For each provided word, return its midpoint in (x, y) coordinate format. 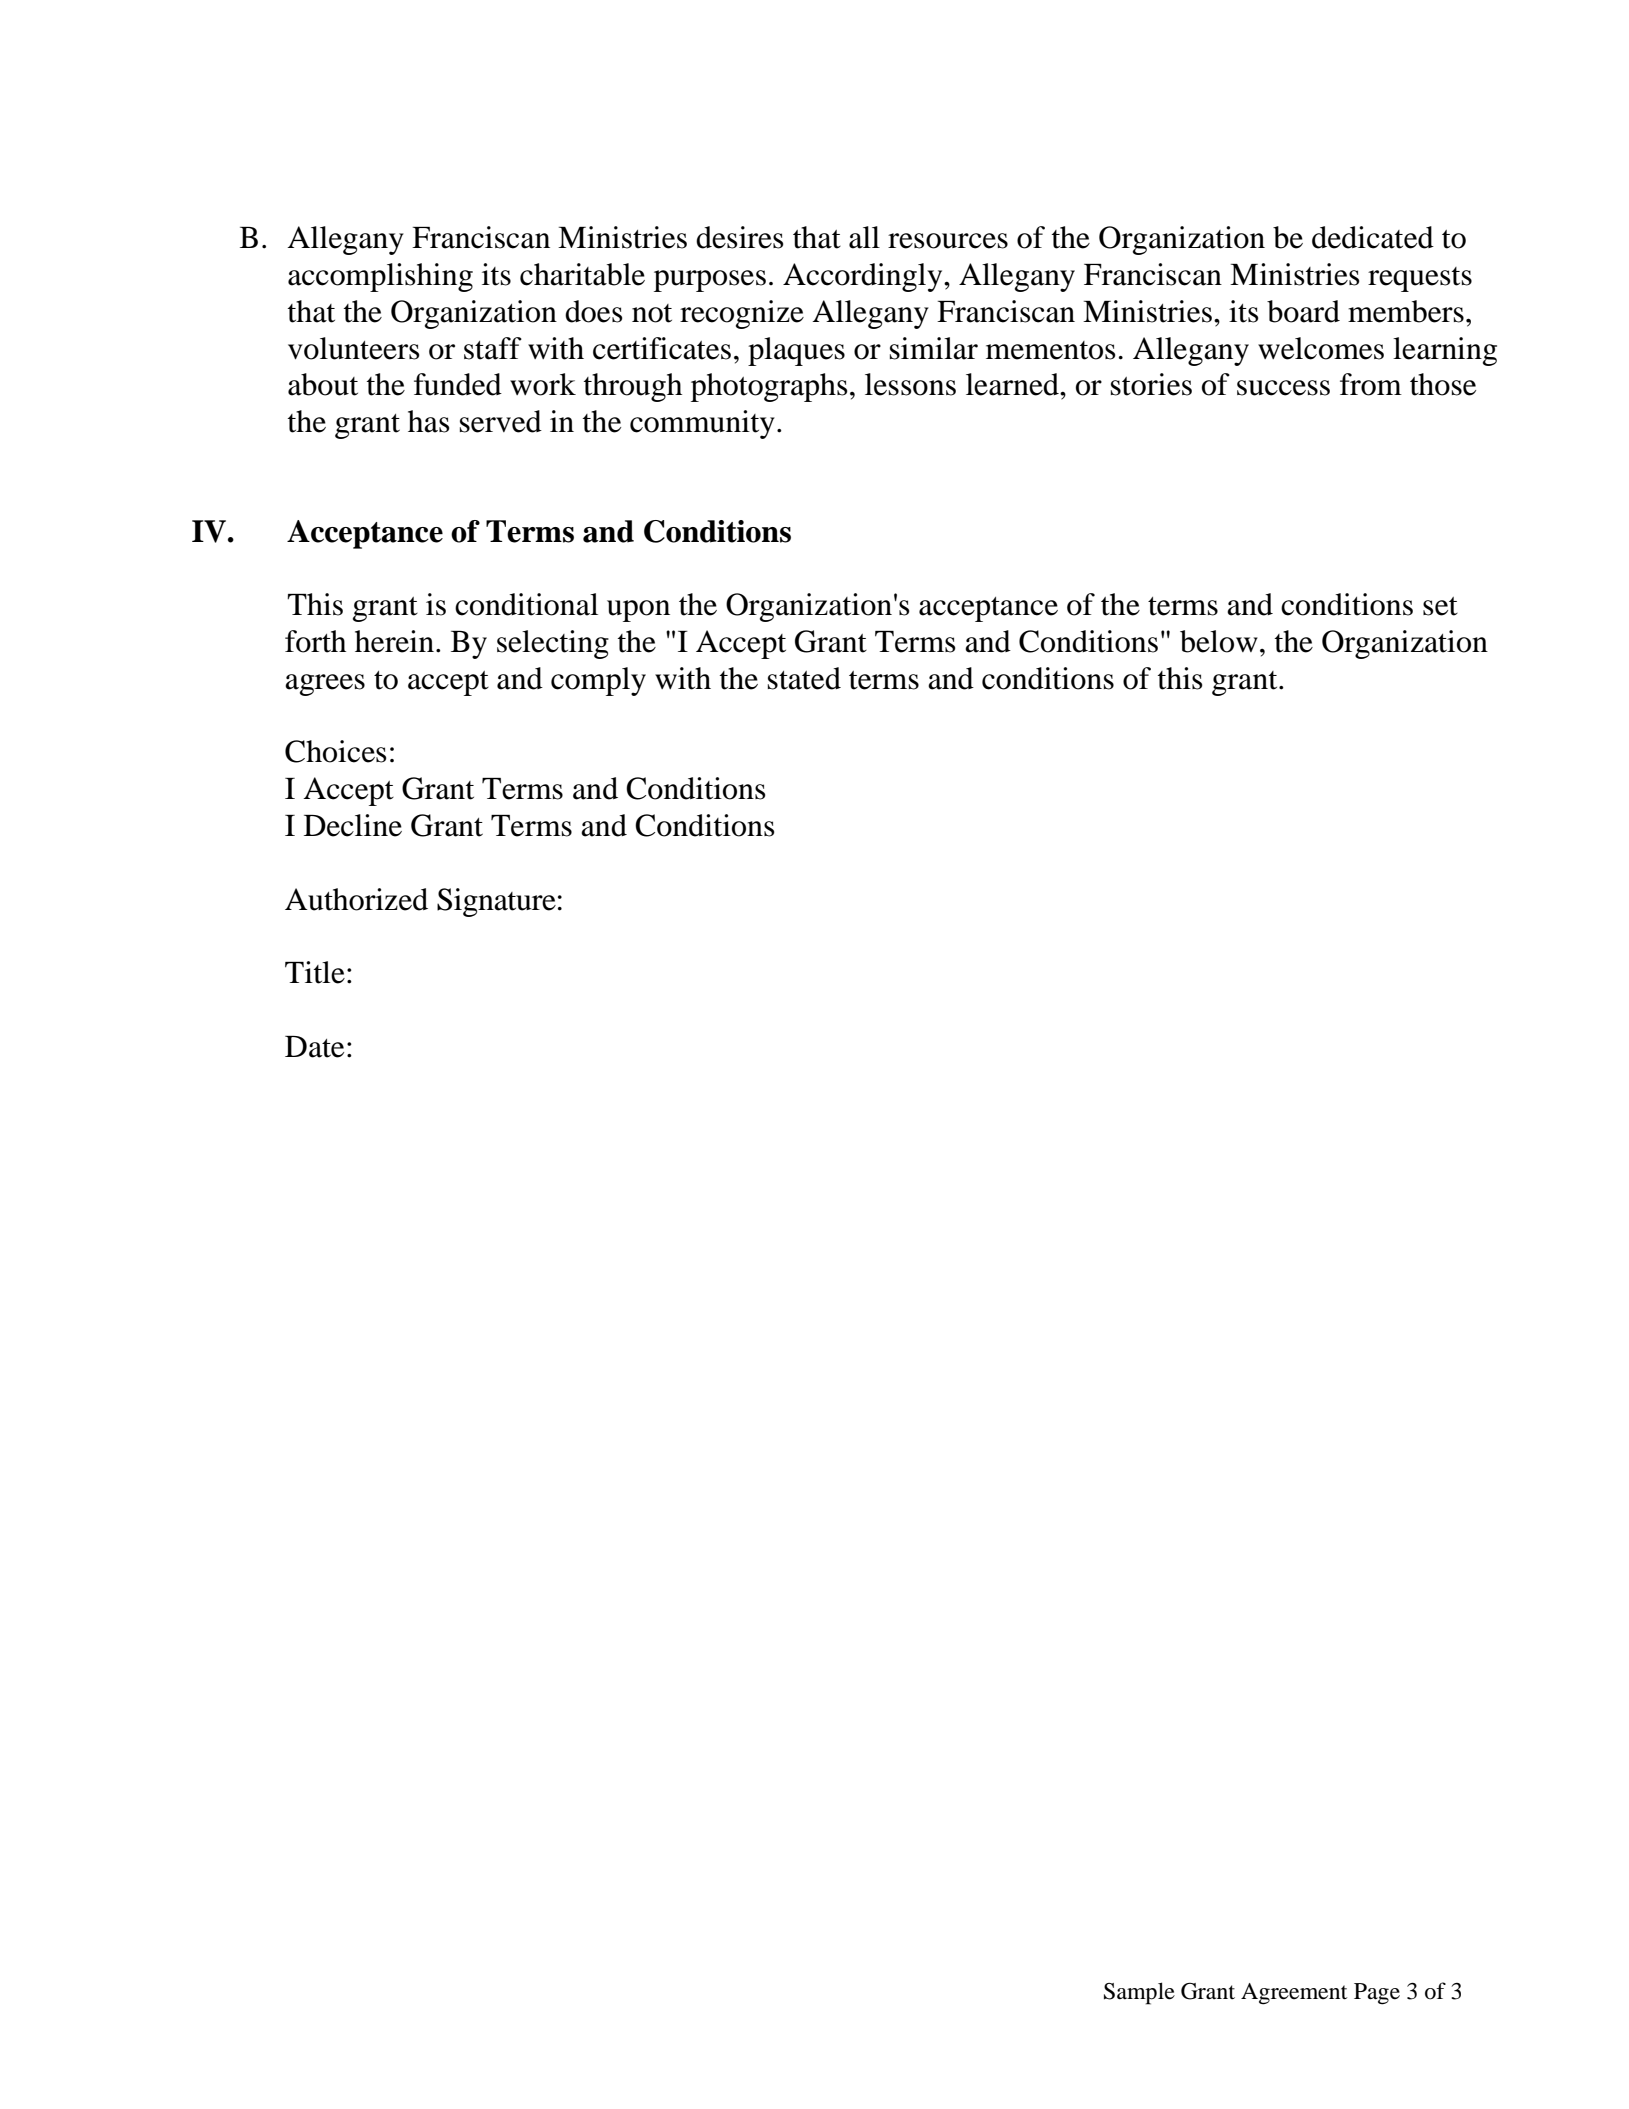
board (1303, 311)
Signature (496, 902)
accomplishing (380, 277)
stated (804, 678)
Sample (1139, 1993)
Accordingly (864, 277)
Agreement (1294, 1994)
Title (315, 972)
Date (314, 1047)
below (1219, 641)
